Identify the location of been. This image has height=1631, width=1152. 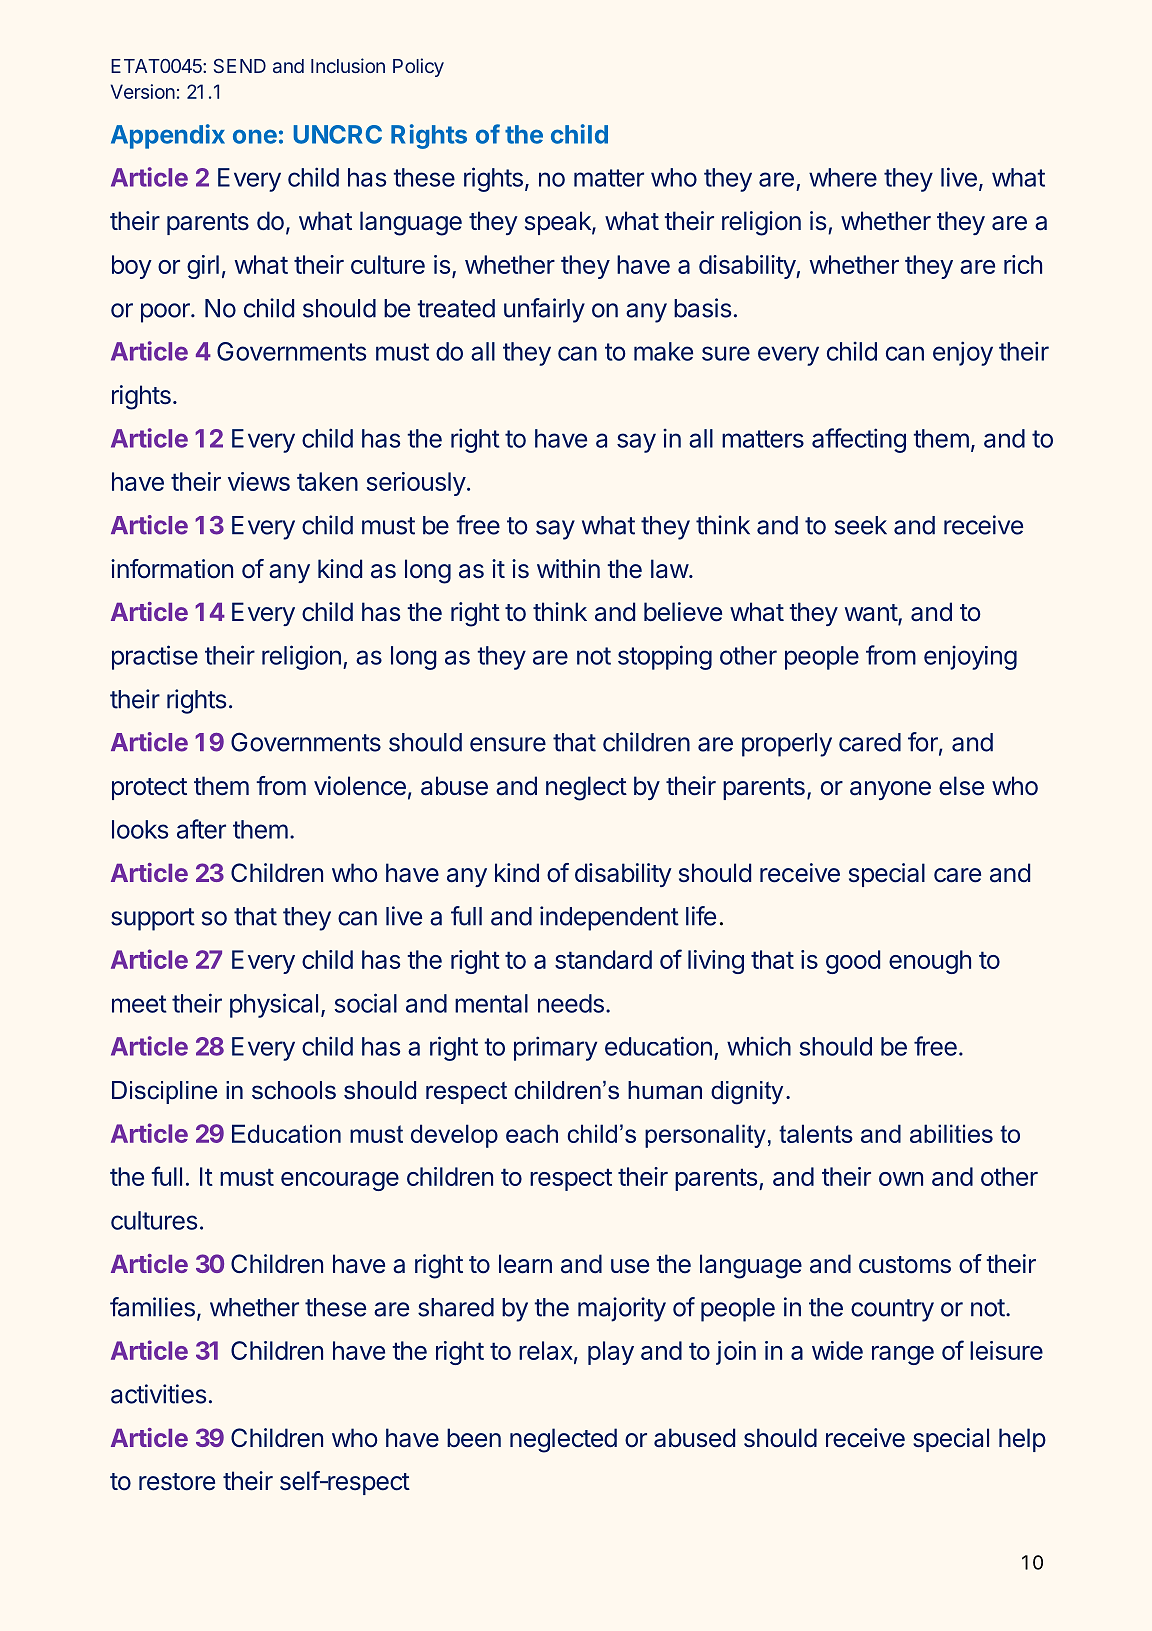
(474, 1438).
